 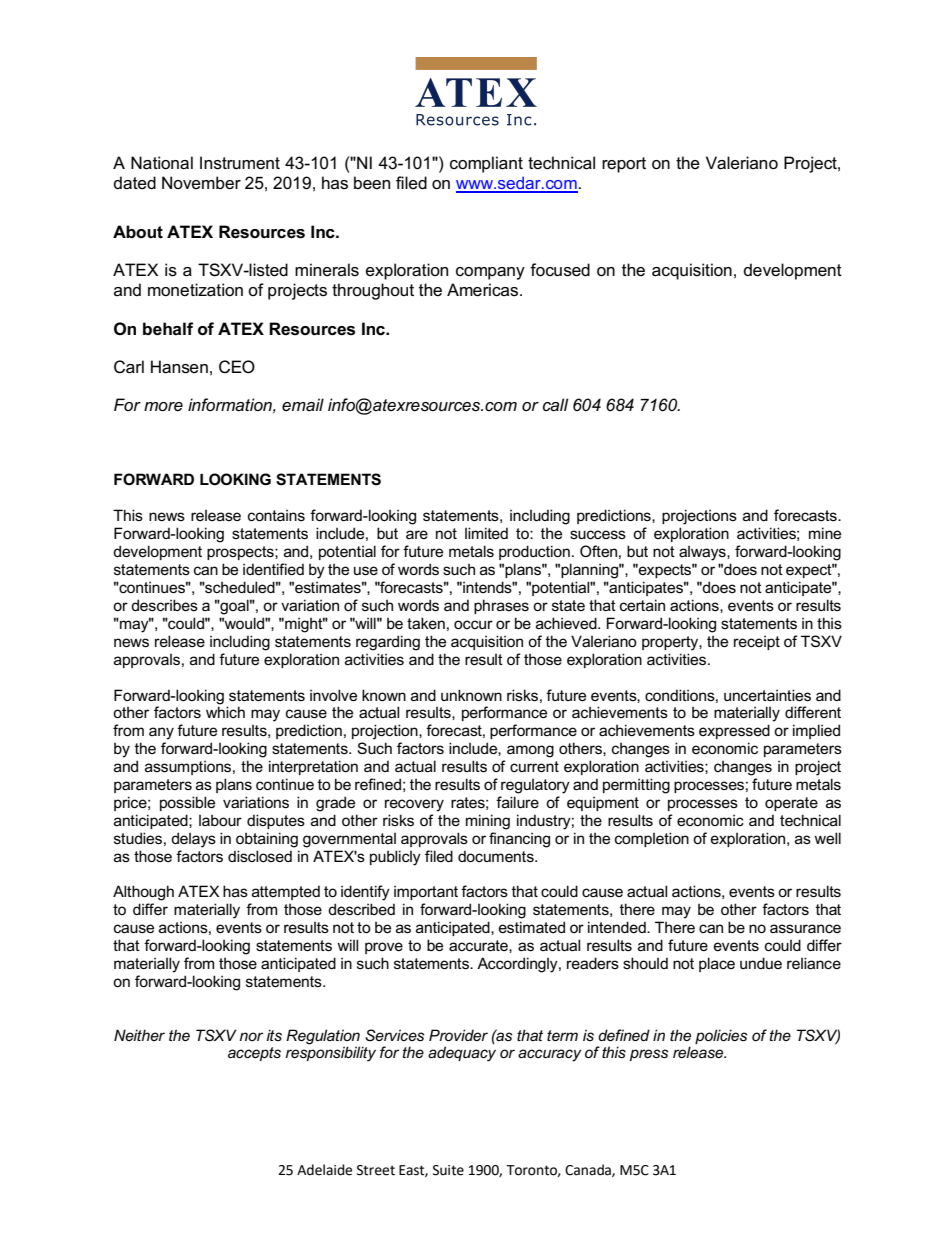 What do you see at coordinates (486, 164) in the image?
I see `compliant` at bounding box center [486, 164].
